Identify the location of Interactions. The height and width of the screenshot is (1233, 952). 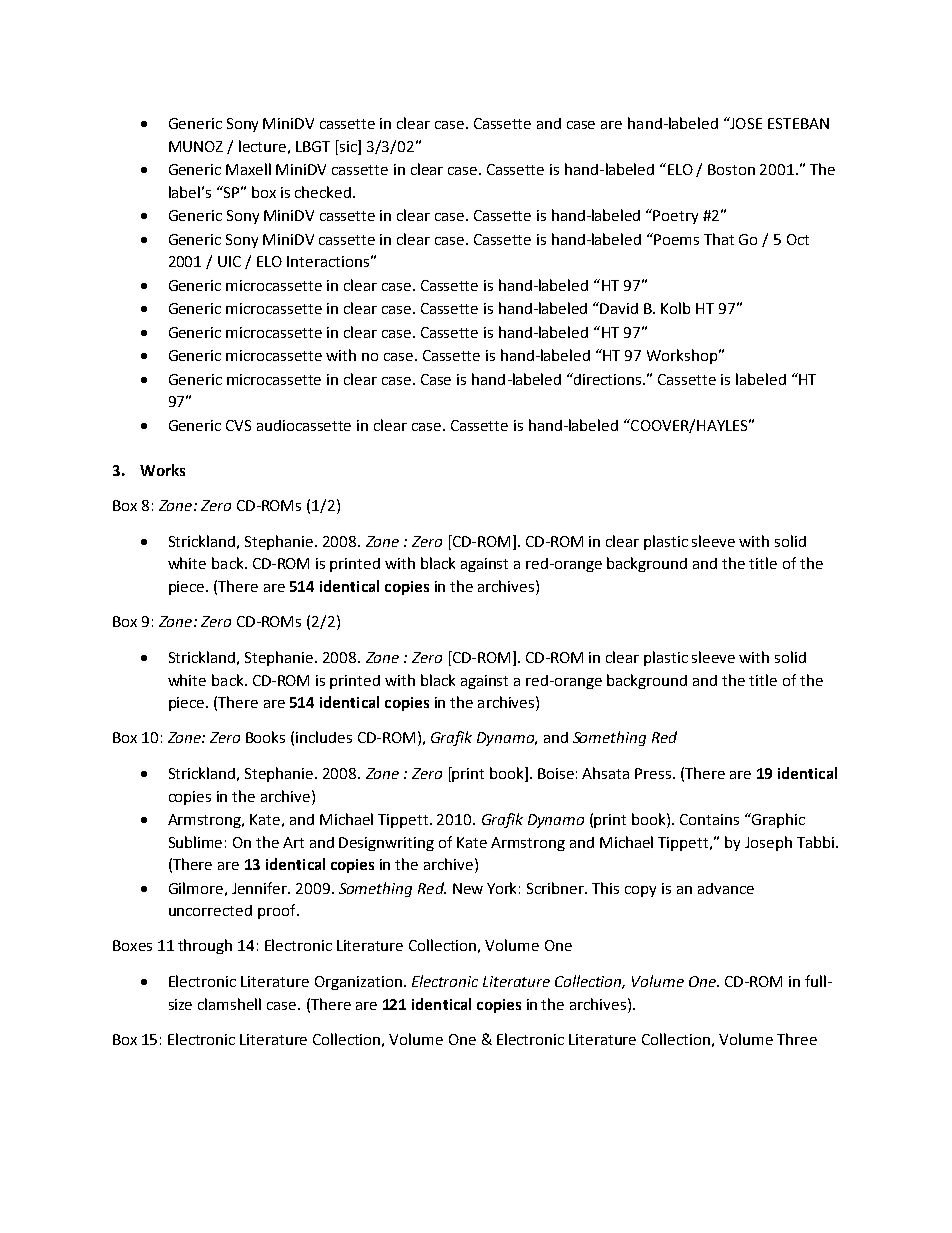
(328, 261).
